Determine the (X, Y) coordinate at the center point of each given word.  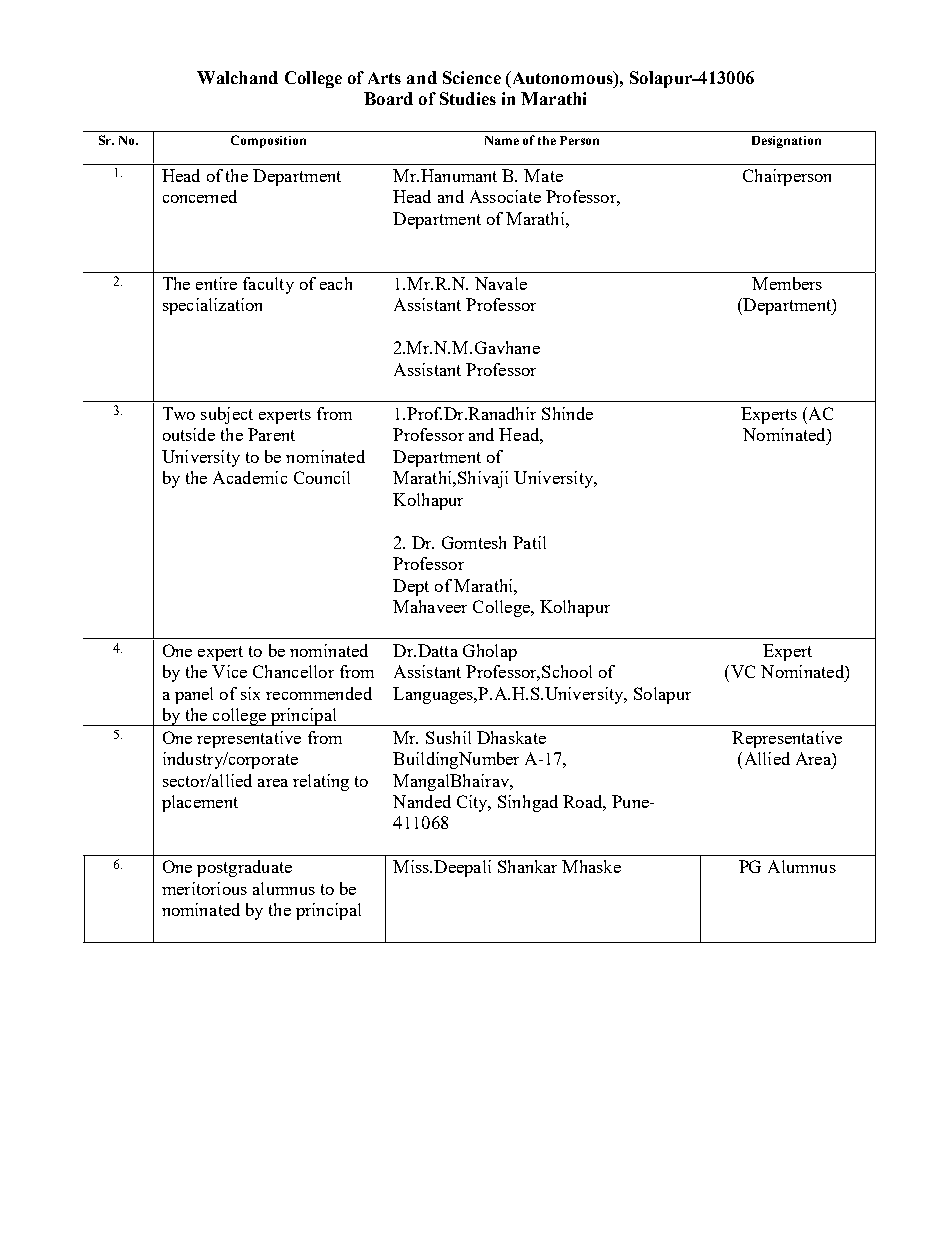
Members (787, 283)
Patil (529, 542)
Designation (786, 142)
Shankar (527, 866)
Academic (250, 477)
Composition (268, 141)
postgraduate (244, 868)
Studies (468, 98)
